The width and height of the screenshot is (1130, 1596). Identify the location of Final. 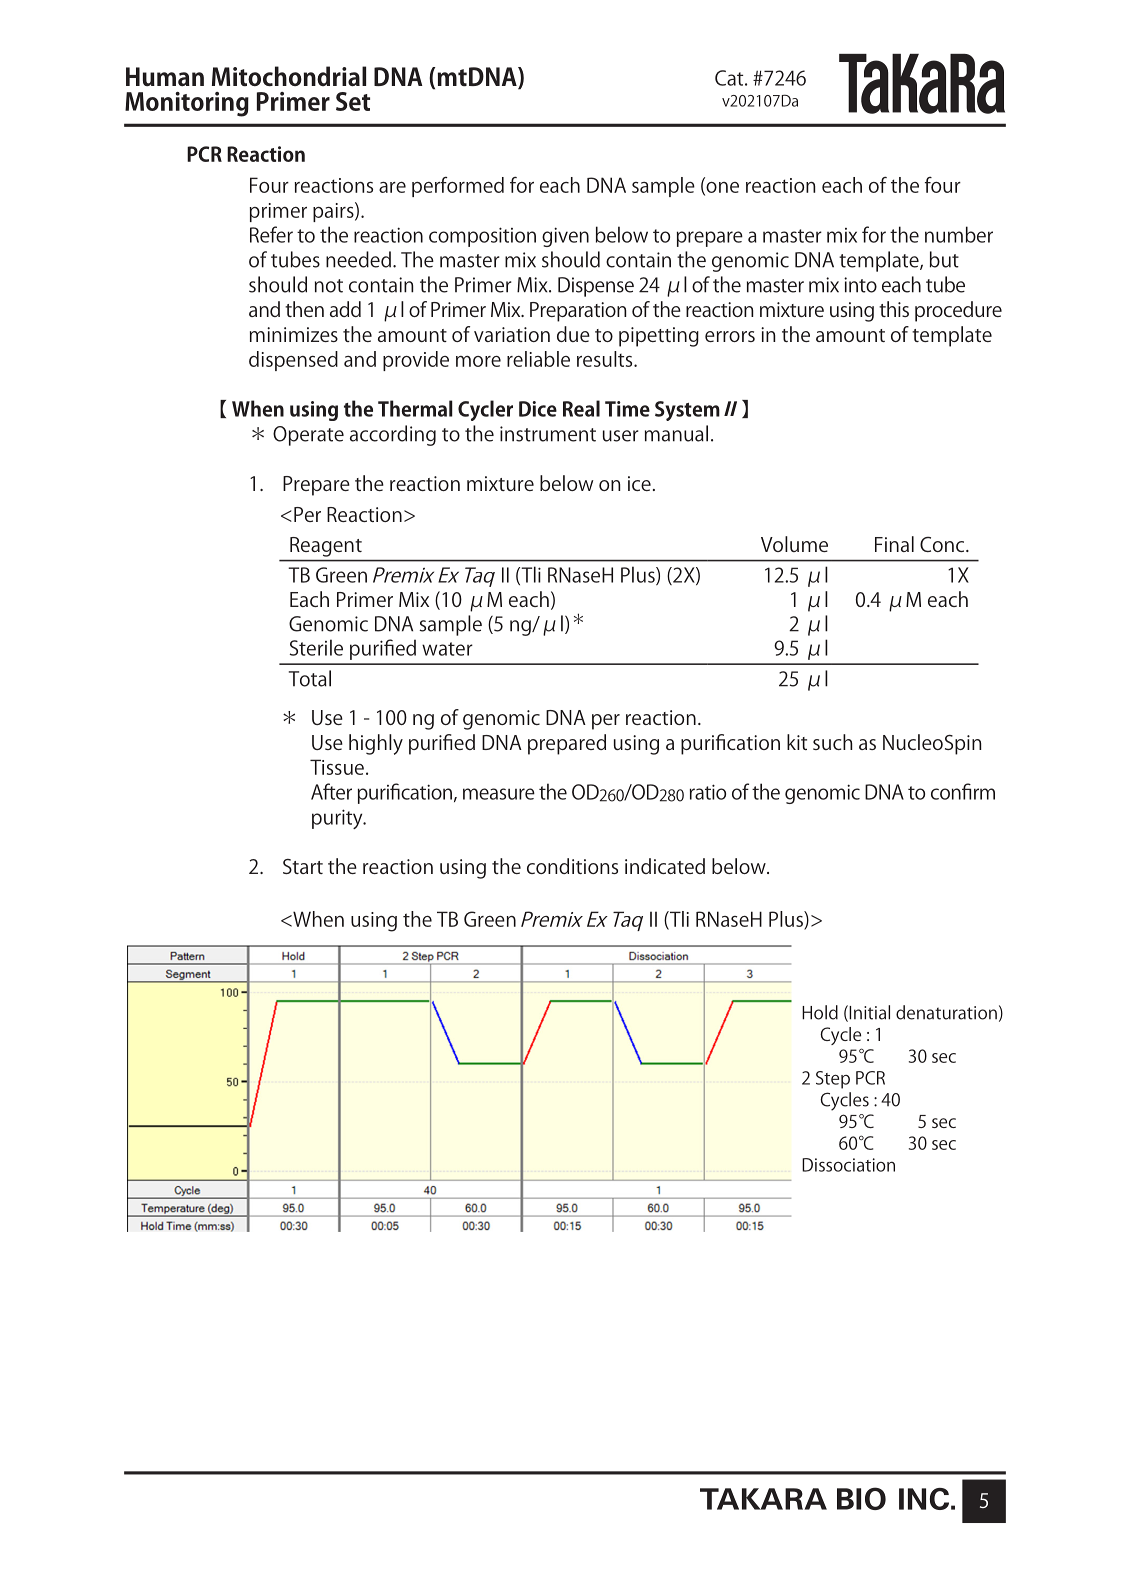
(894, 544).
